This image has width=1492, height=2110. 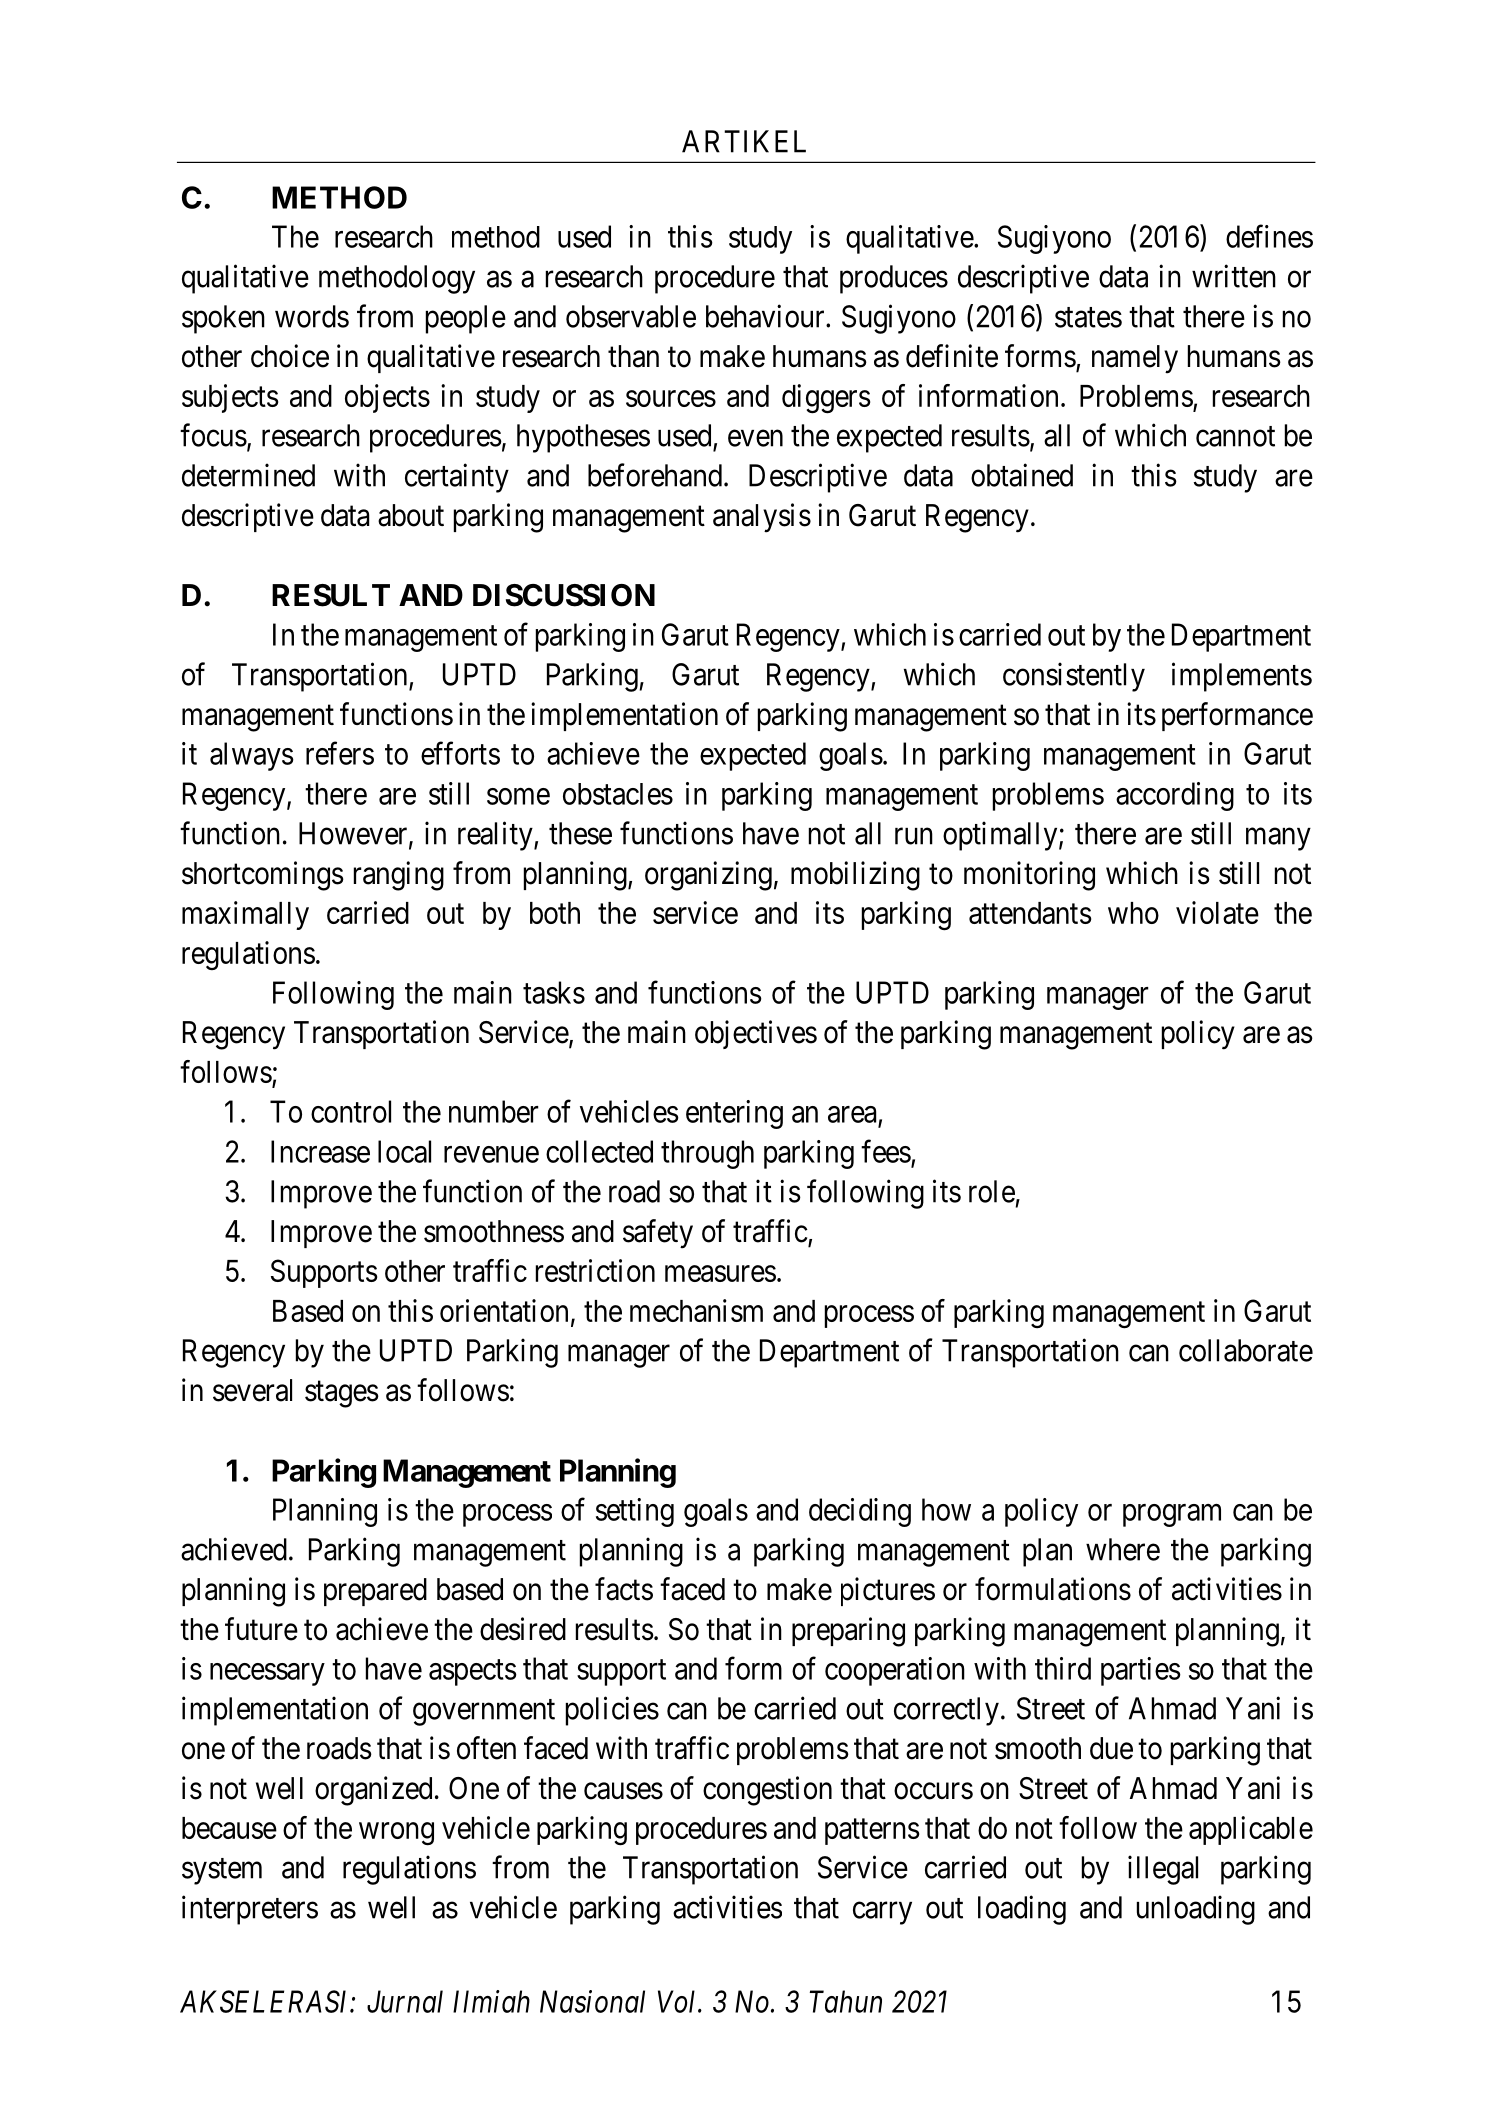 What do you see at coordinates (1172, 1515) in the image?
I see `program` at bounding box center [1172, 1515].
